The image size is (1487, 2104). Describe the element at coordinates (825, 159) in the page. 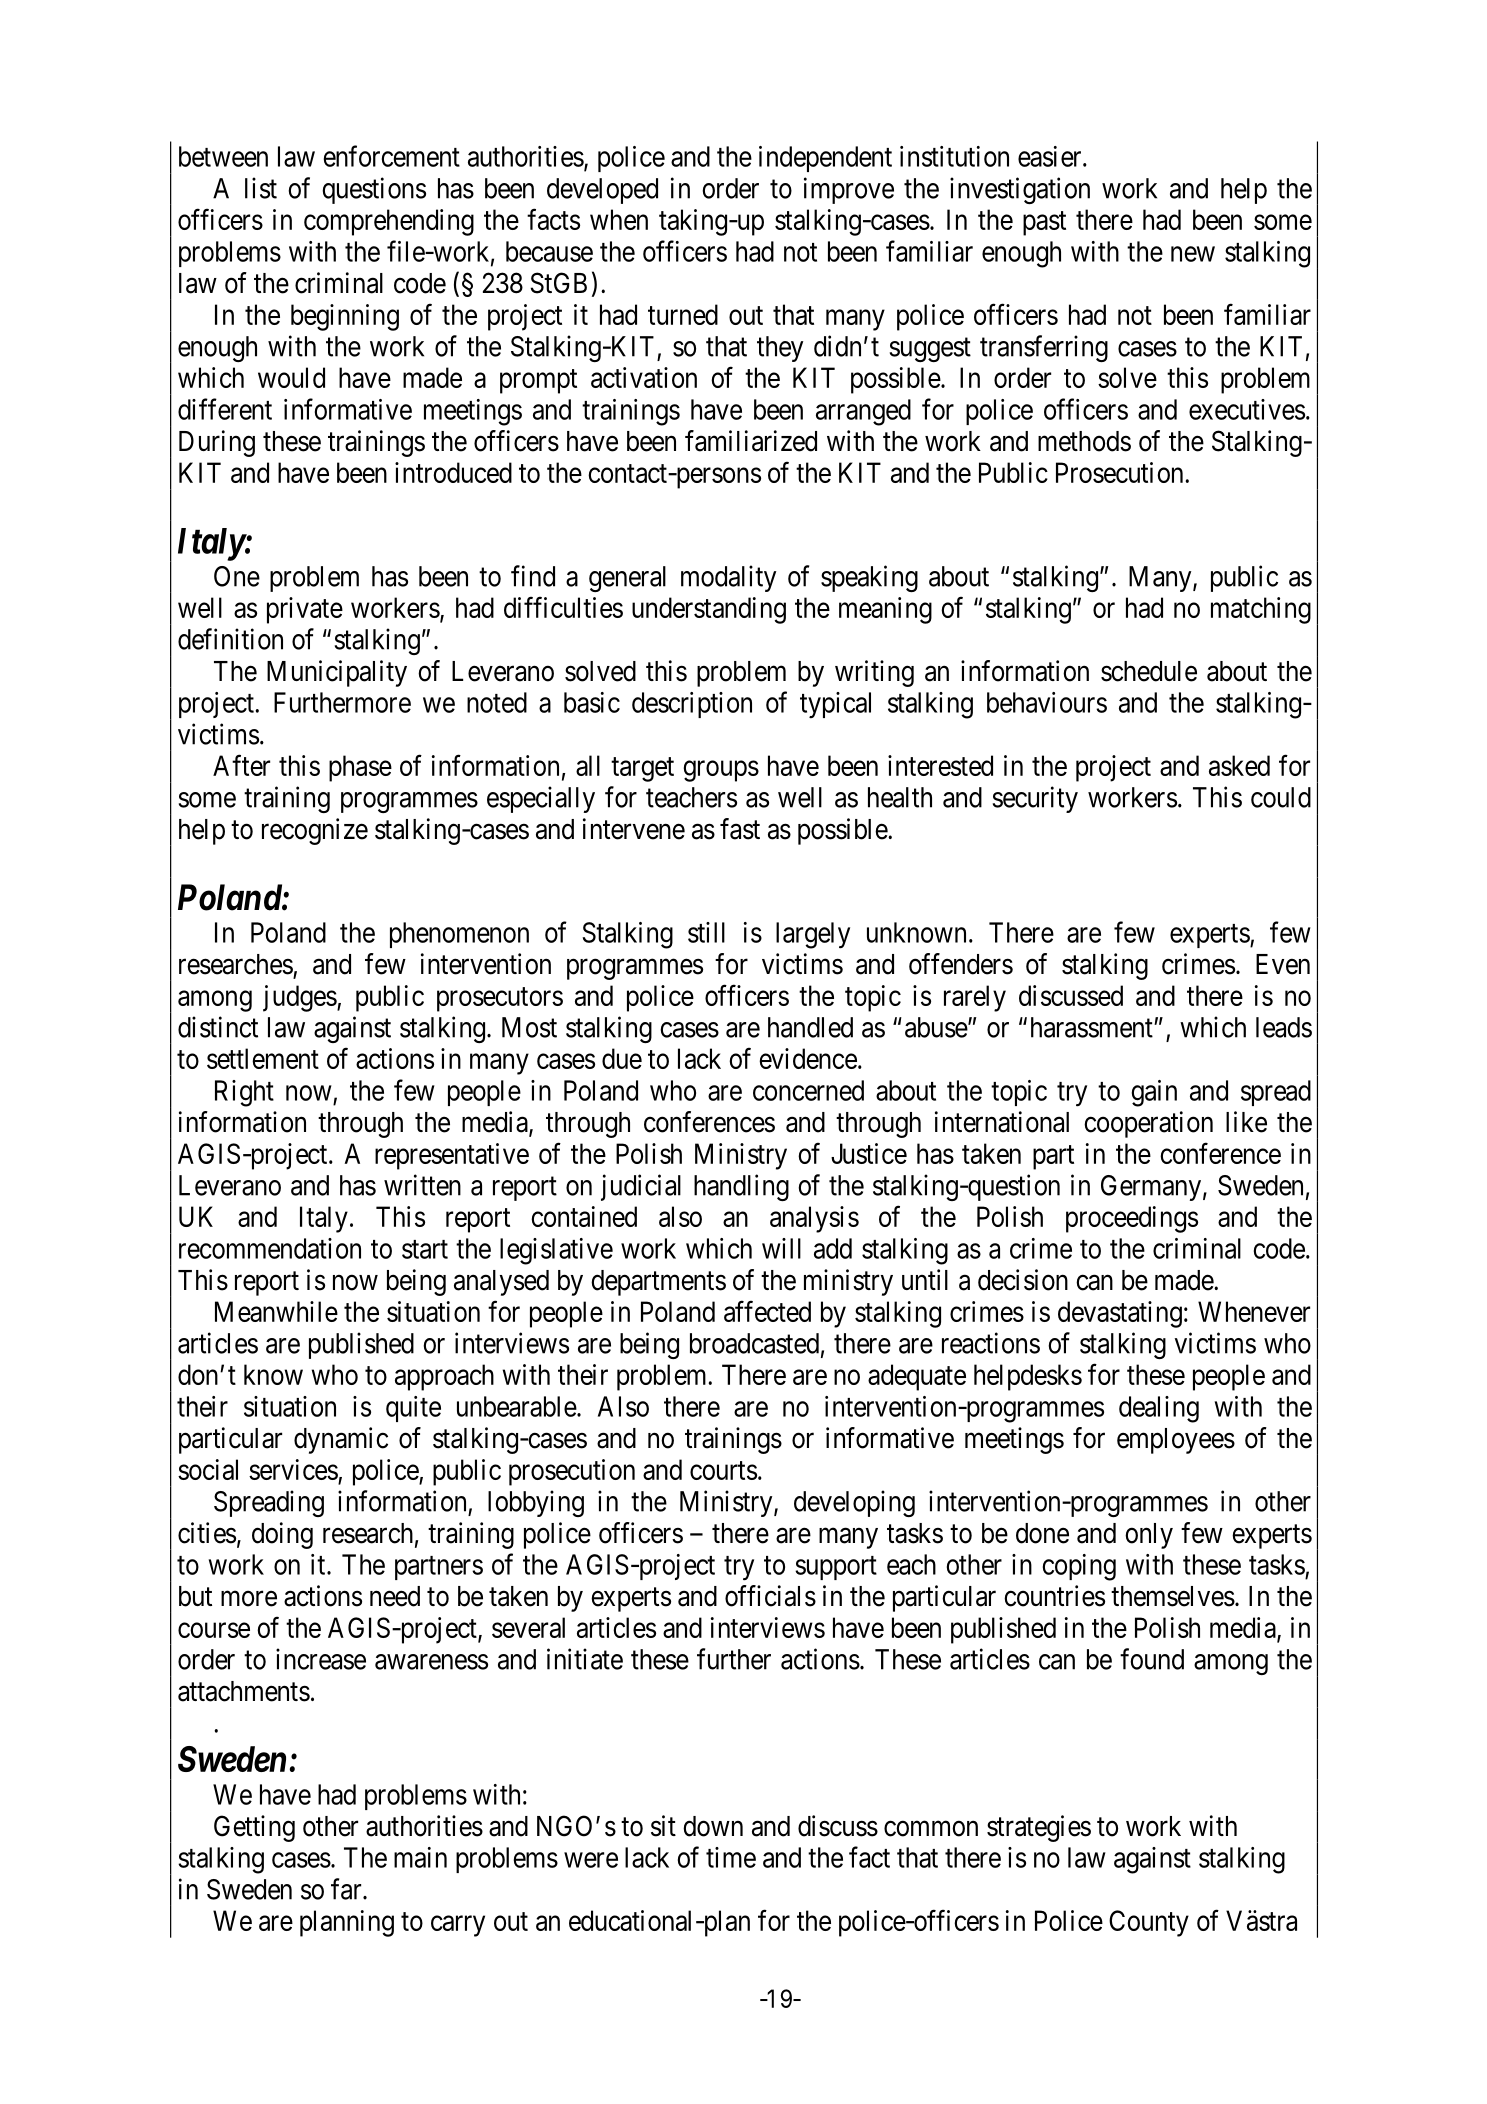

I see `independent` at that location.
